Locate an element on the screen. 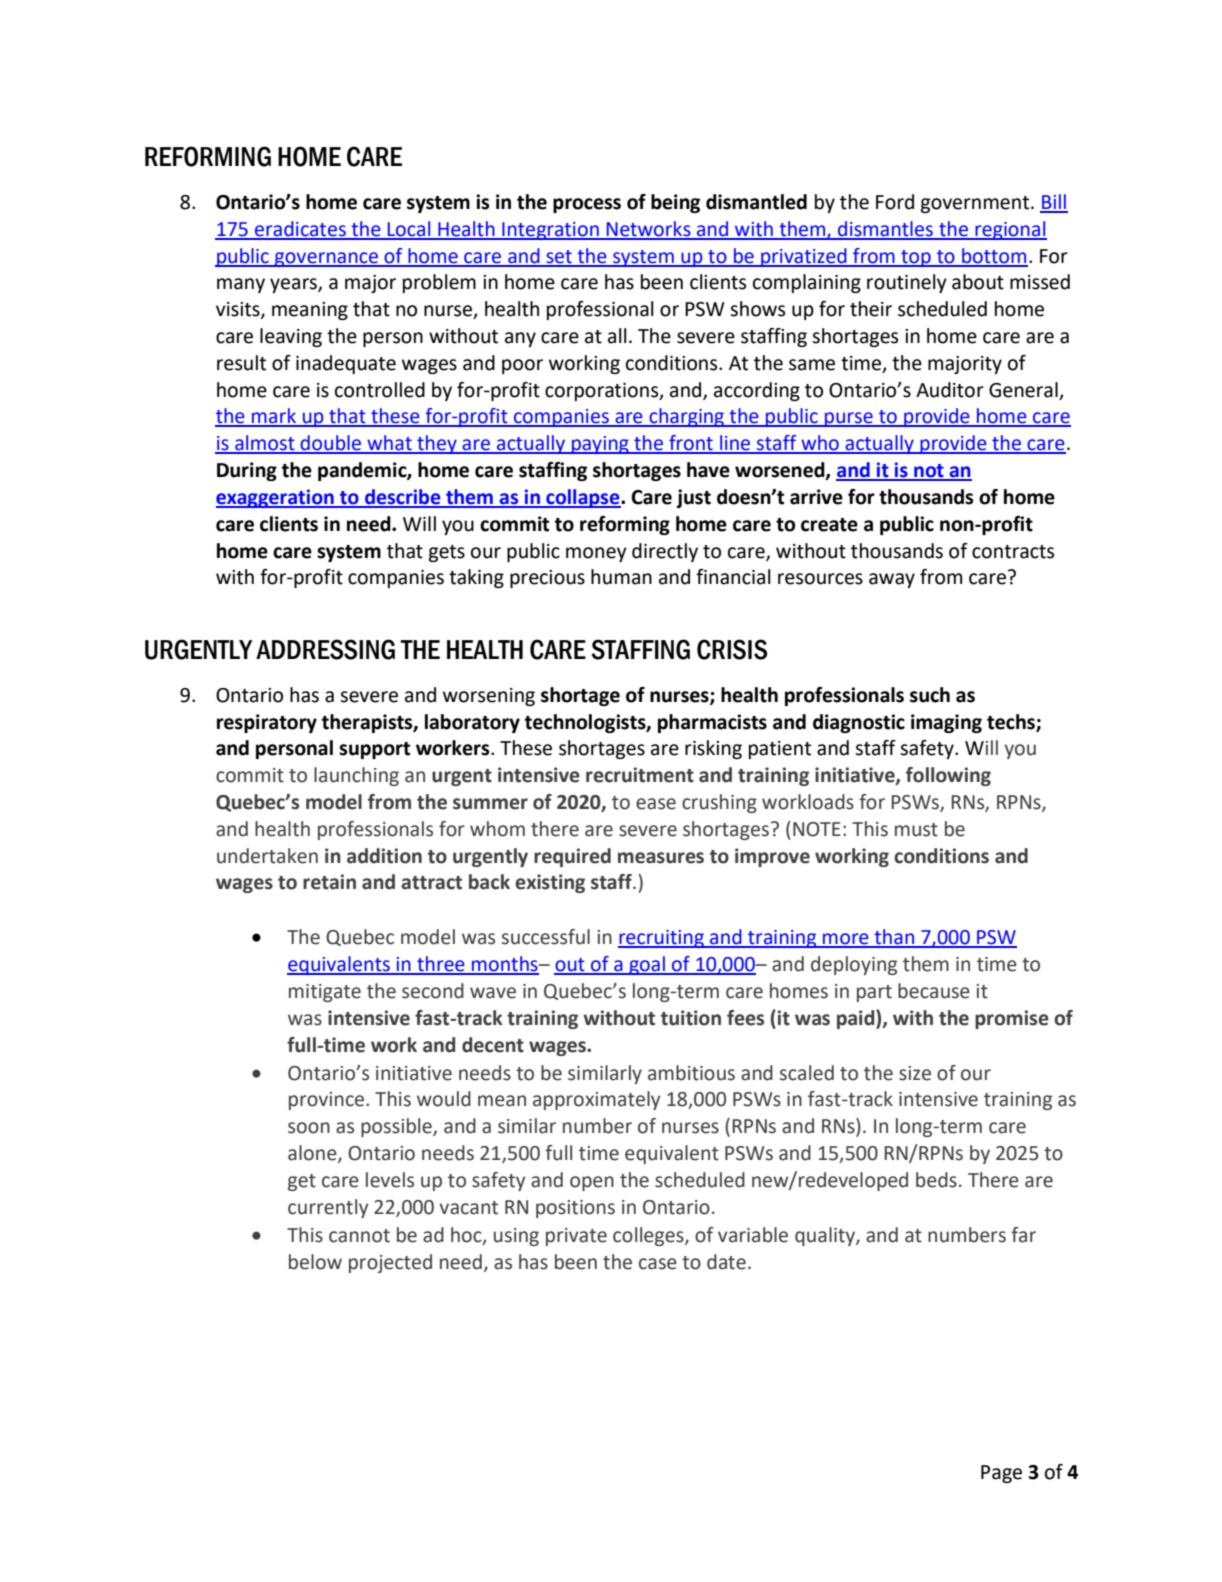  below is located at coordinates (315, 1262).
